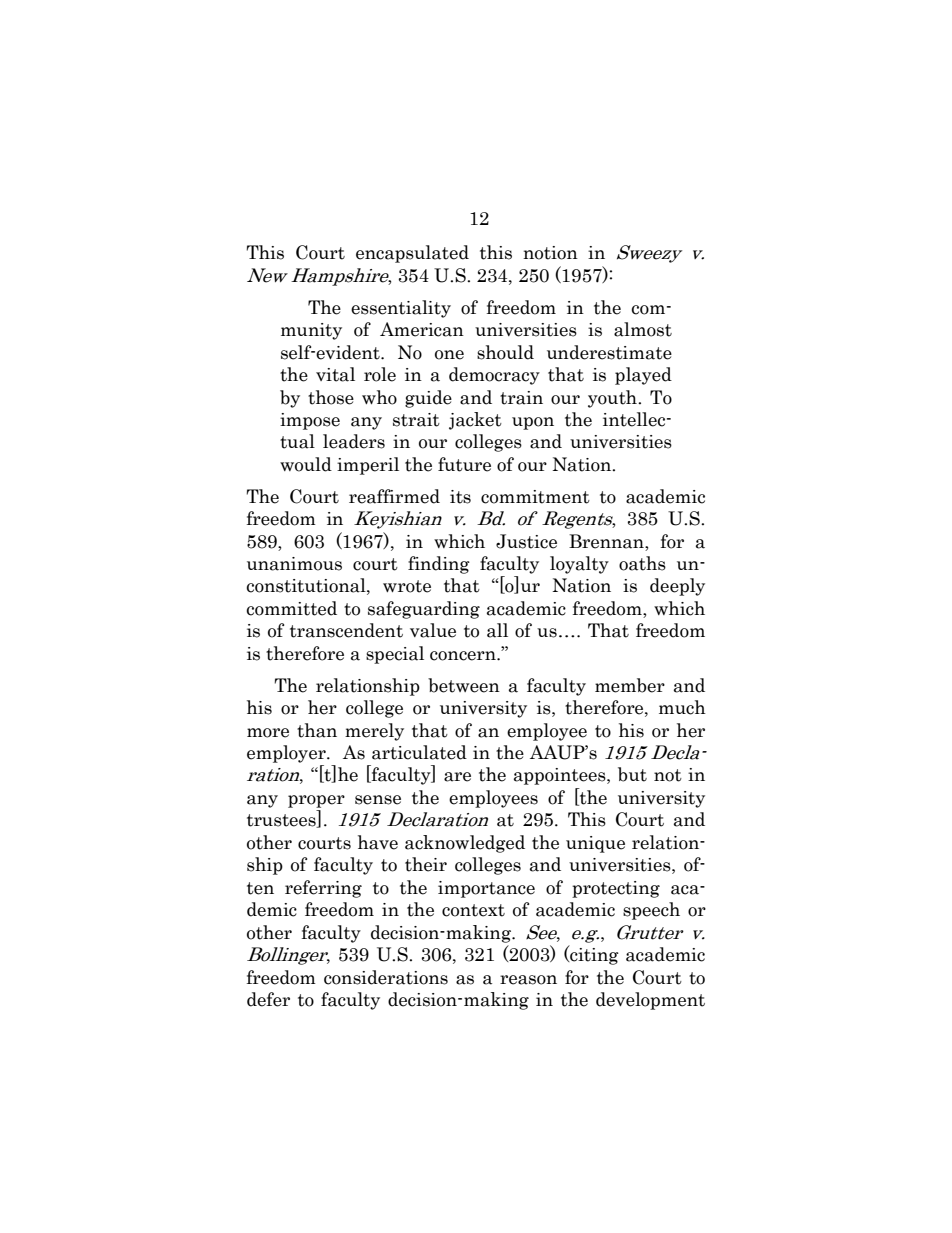  I want to click on deeply, so click(677, 587).
